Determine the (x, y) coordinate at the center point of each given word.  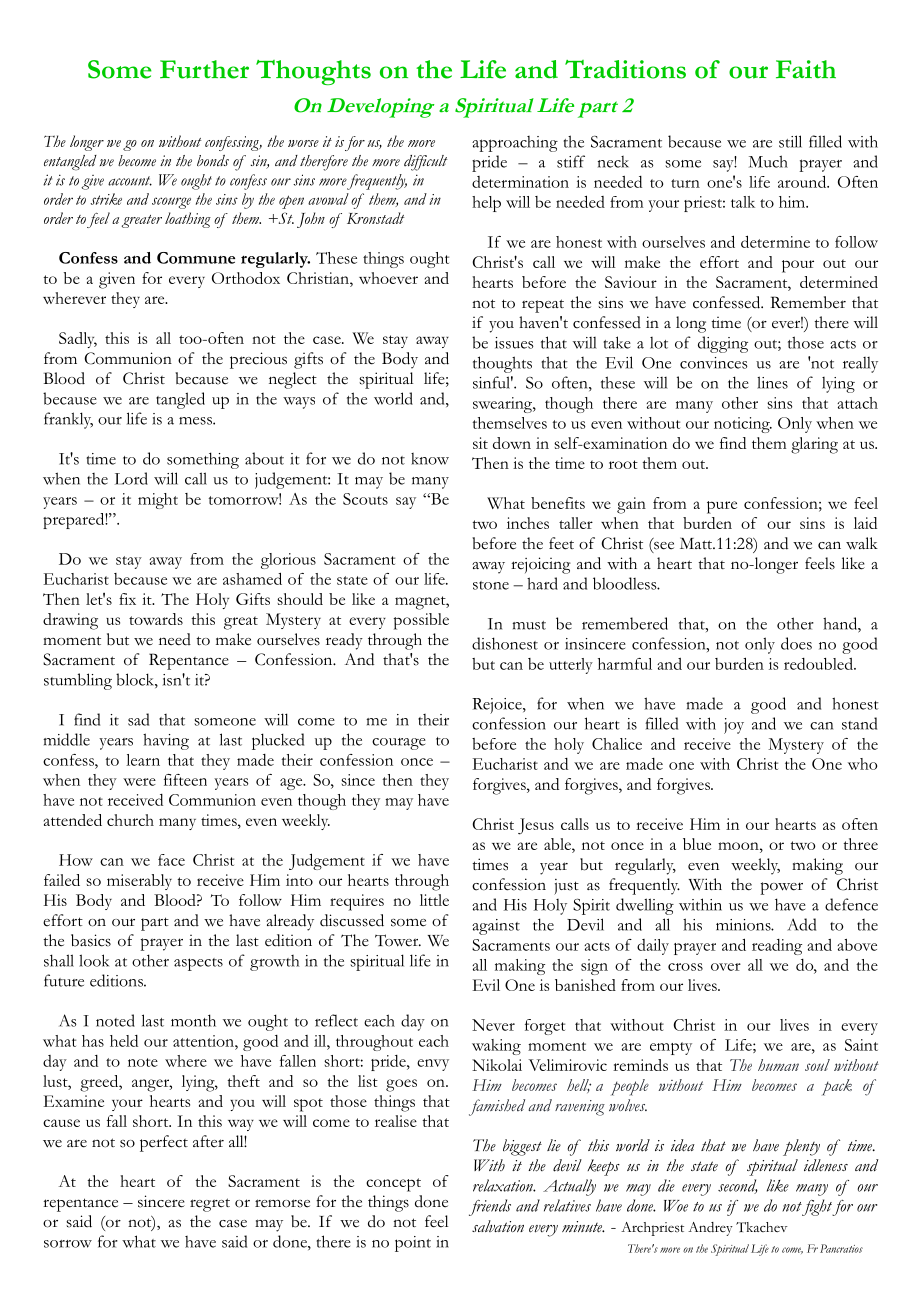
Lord (131, 478)
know (430, 459)
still (790, 141)
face (171, 860)
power (781, 888)
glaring (814, 445)
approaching (515, 144)
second (738, 1186)
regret (210, 1205)
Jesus (536, 826)
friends (490, 1207)
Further (204, 69)
